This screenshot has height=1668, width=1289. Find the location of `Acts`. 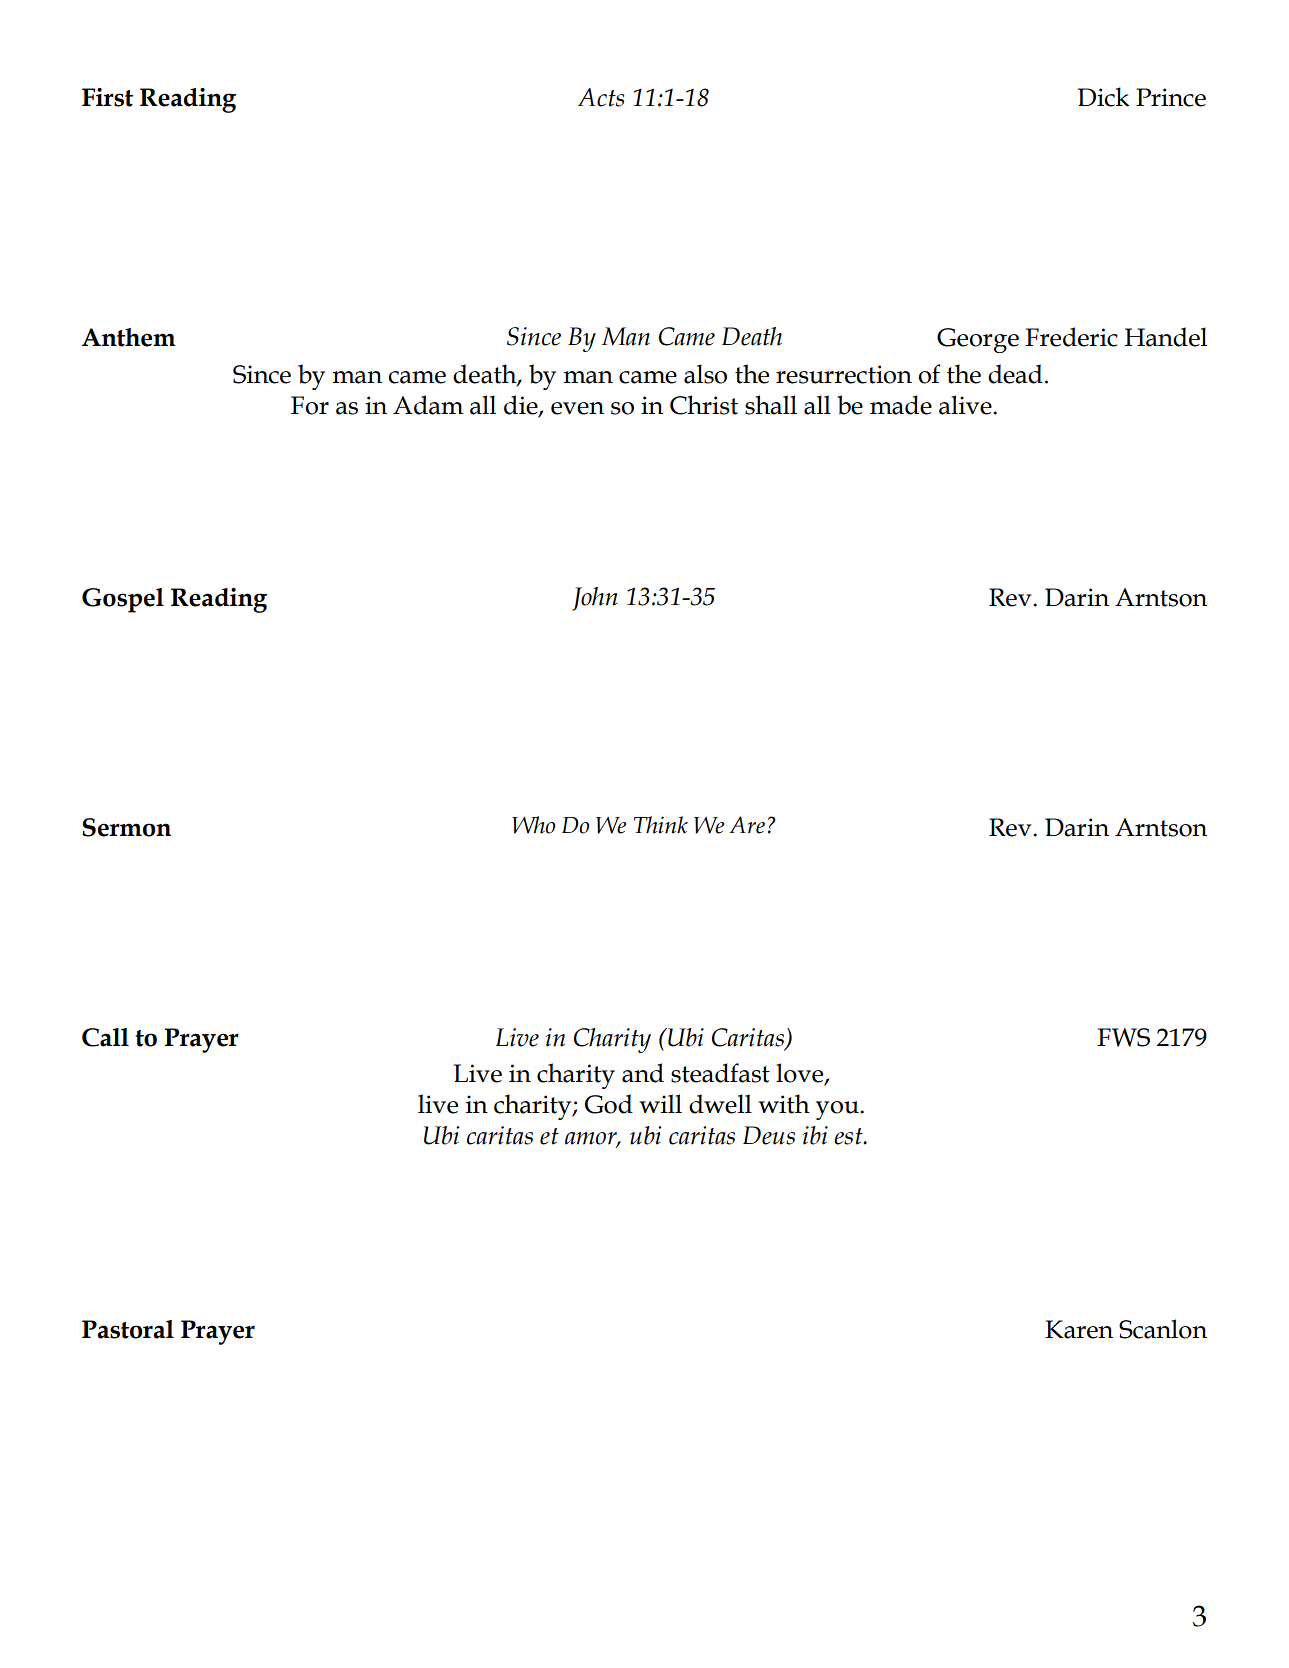

Acts is located at coordinates (601, 97).
